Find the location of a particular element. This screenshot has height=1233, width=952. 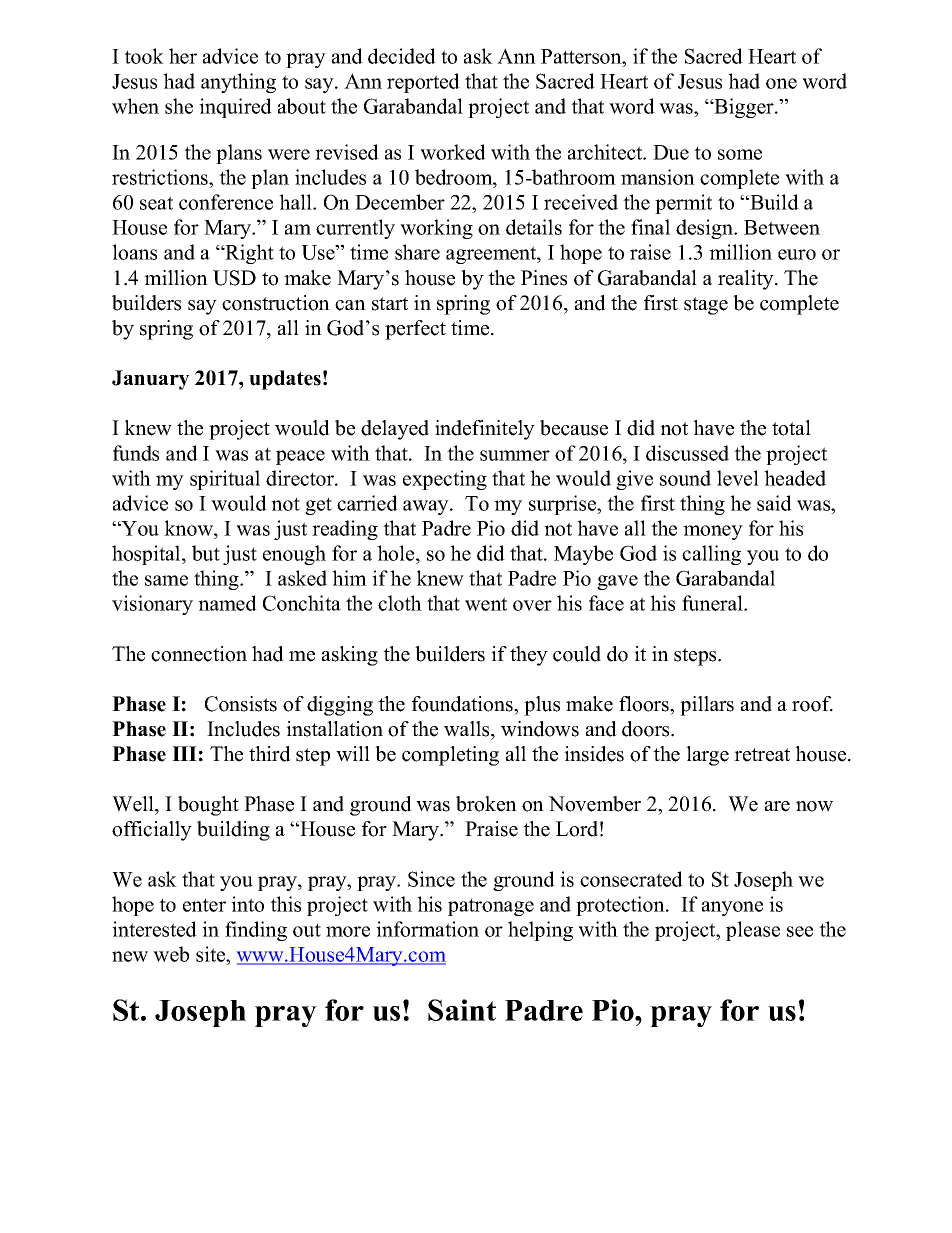

foundations is located at coordinates (463, 704).
